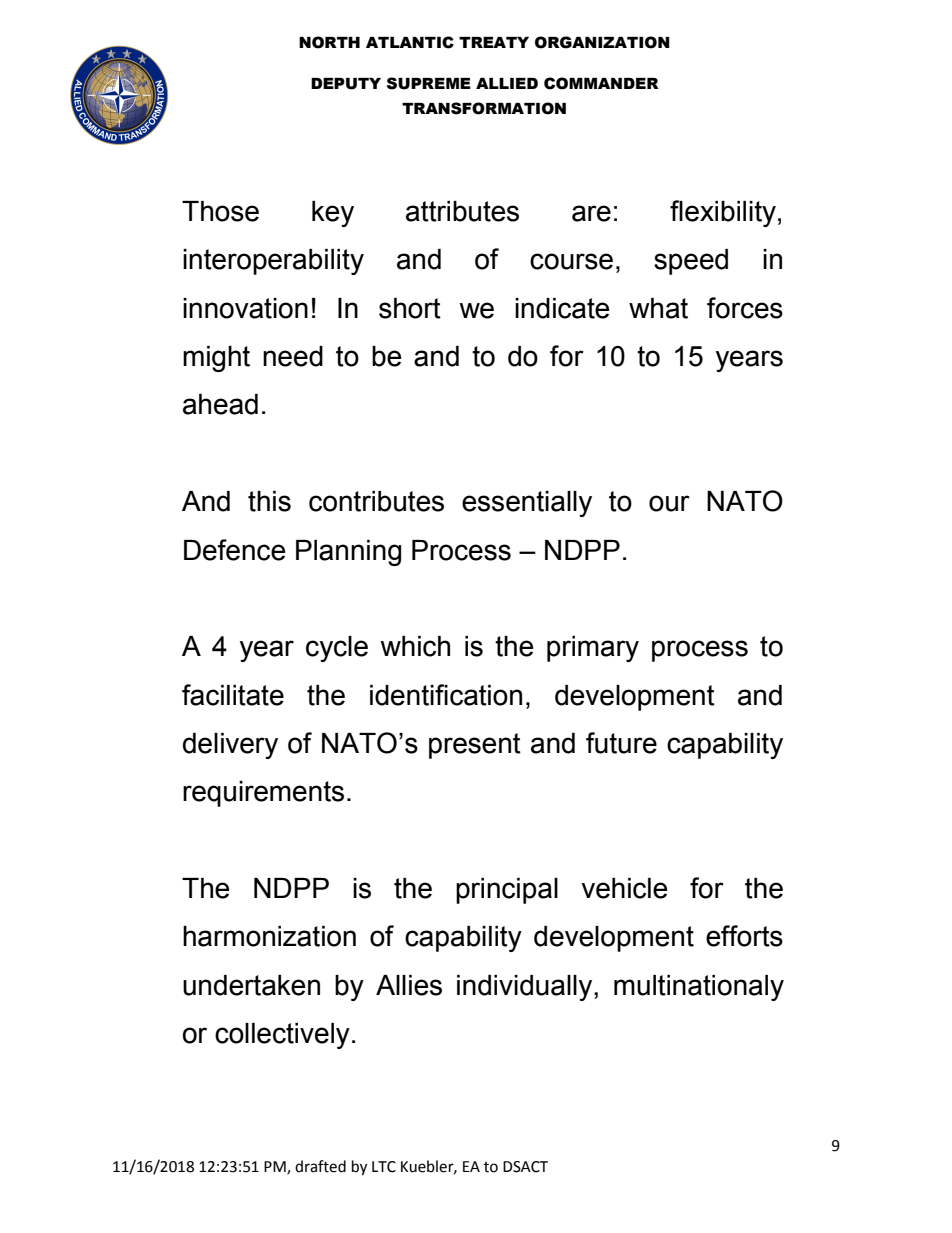 Image resolution: width=952 pixels, height=1233 pixels. I want to click on which, so click(415, 646).
